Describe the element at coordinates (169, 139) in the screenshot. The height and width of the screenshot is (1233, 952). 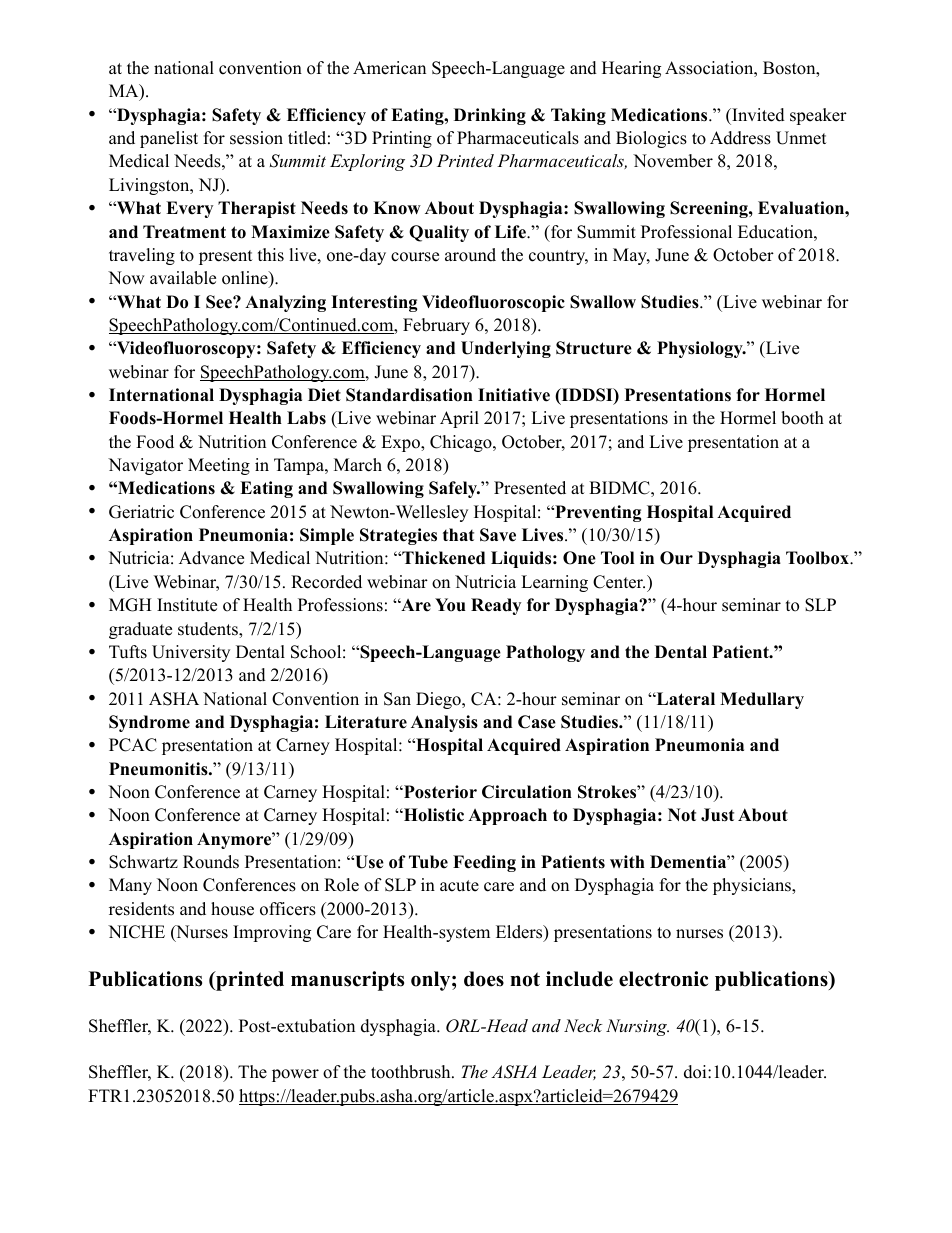
I see `panelist` at that location.
